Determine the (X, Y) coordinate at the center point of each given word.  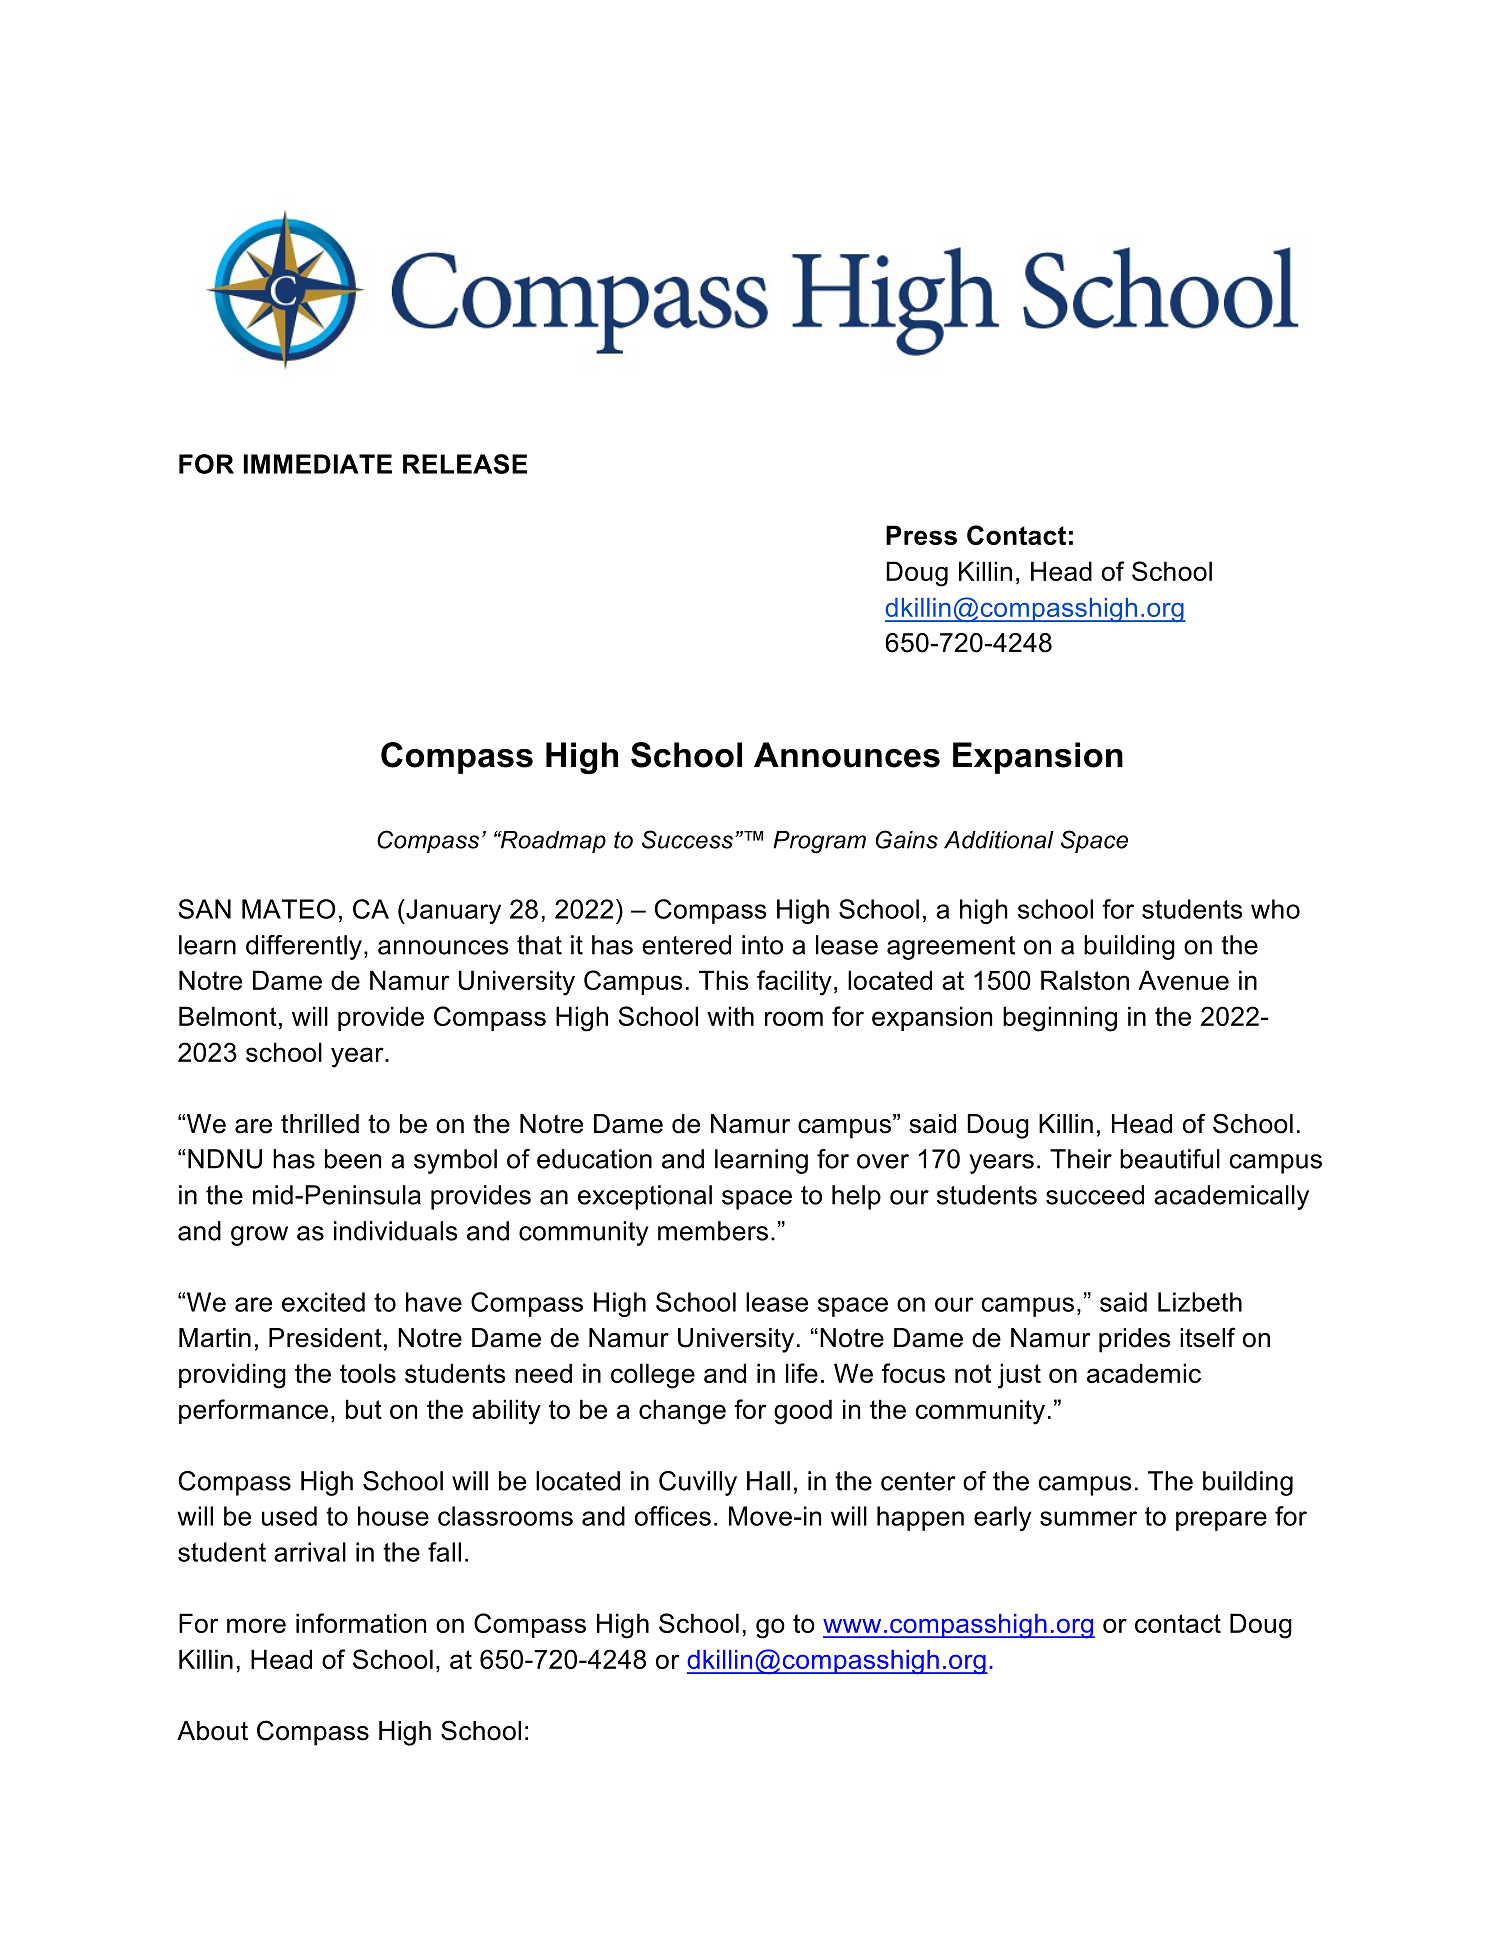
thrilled (320, 1124)
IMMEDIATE (318, 464)
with (730, 1016)
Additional (999, 840)
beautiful (1170, 1159)
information (361, 1623)
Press (921, 535)
